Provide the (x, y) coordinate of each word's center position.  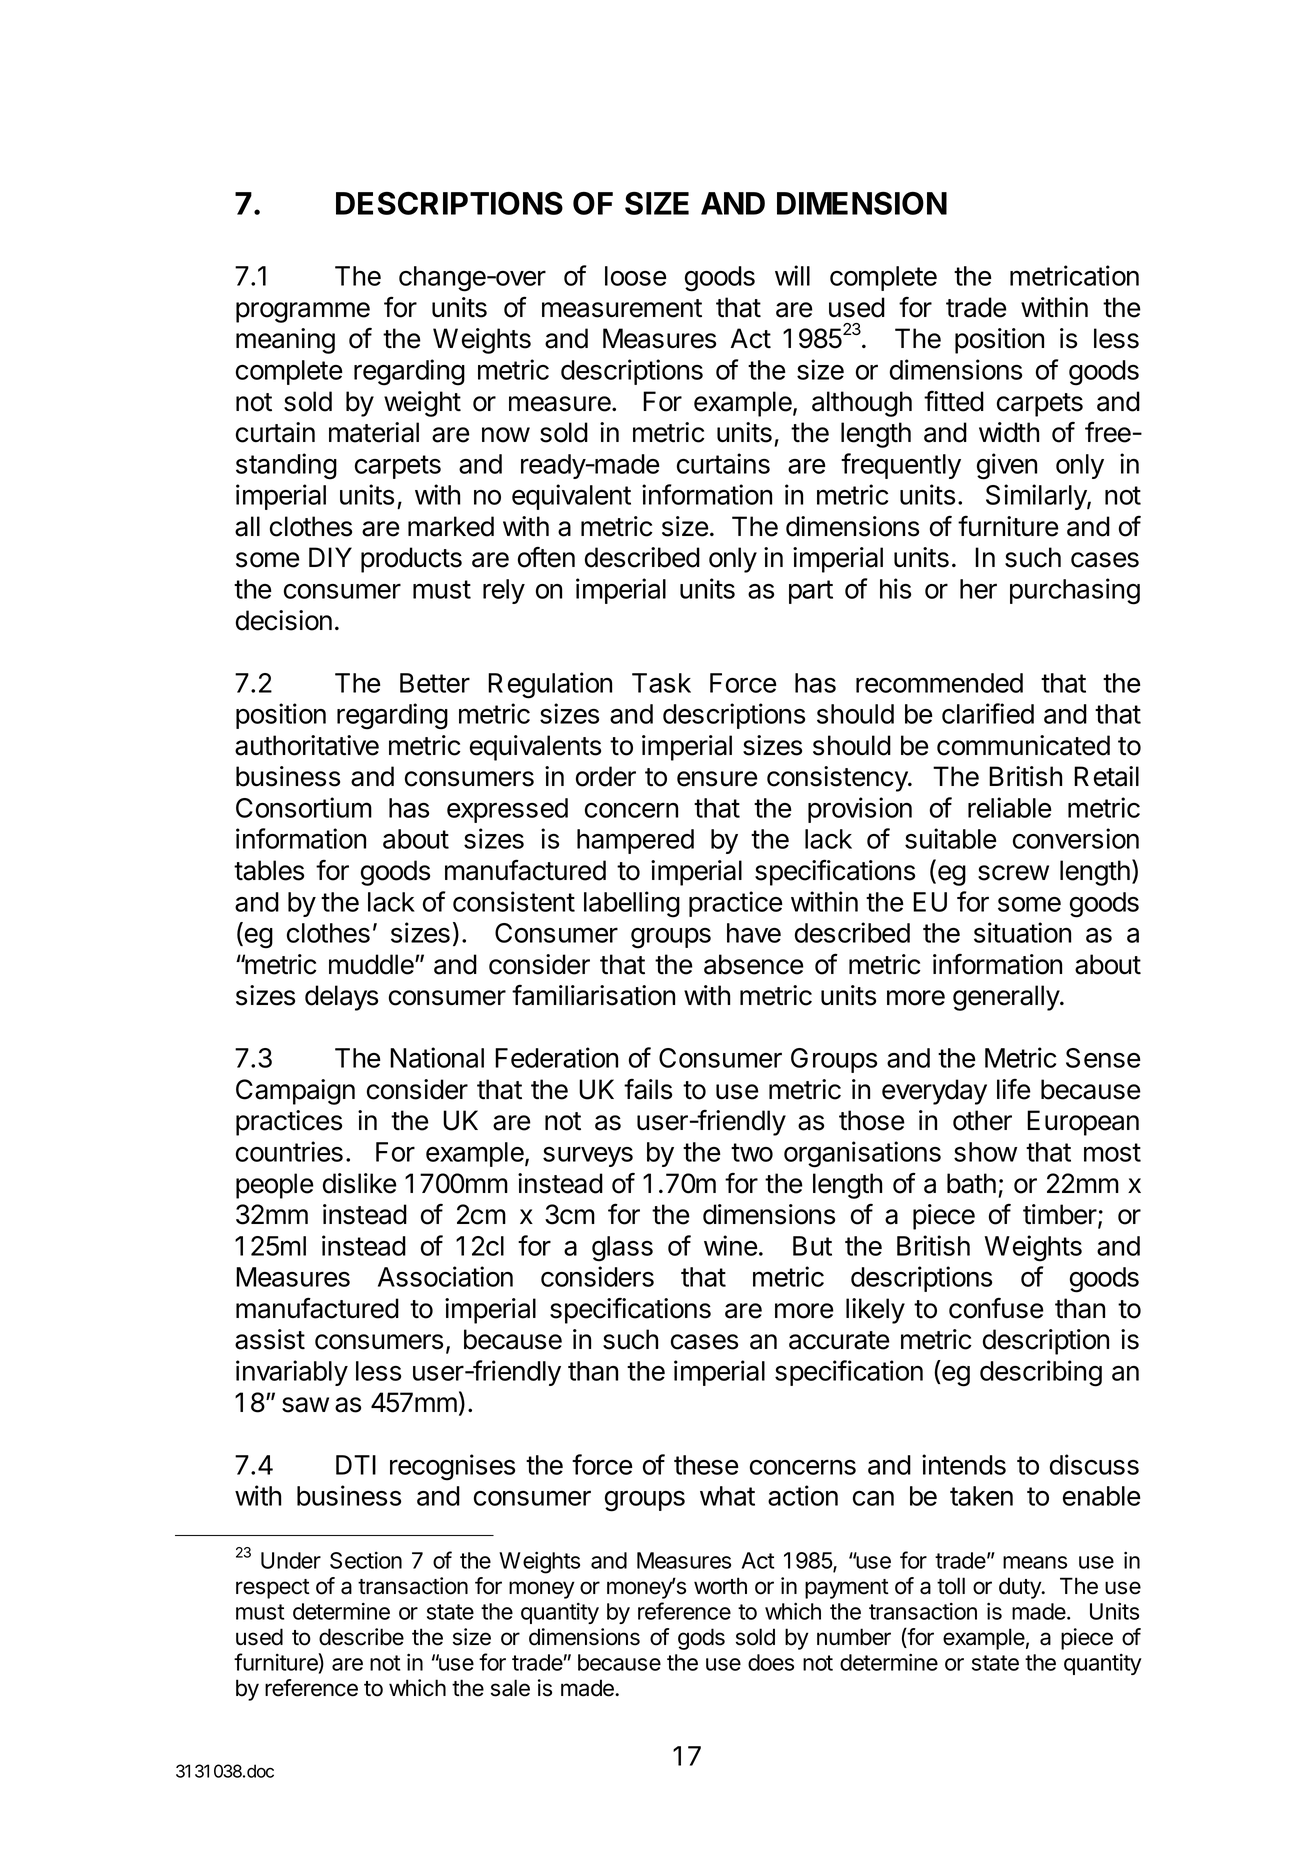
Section (366, 1560)
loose (636, 276)
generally (1007, 998)
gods (701, 1639)
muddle (372, 964)
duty (1021, 1588)
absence (754, 964)
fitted (954, 401)
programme (303, 312)
